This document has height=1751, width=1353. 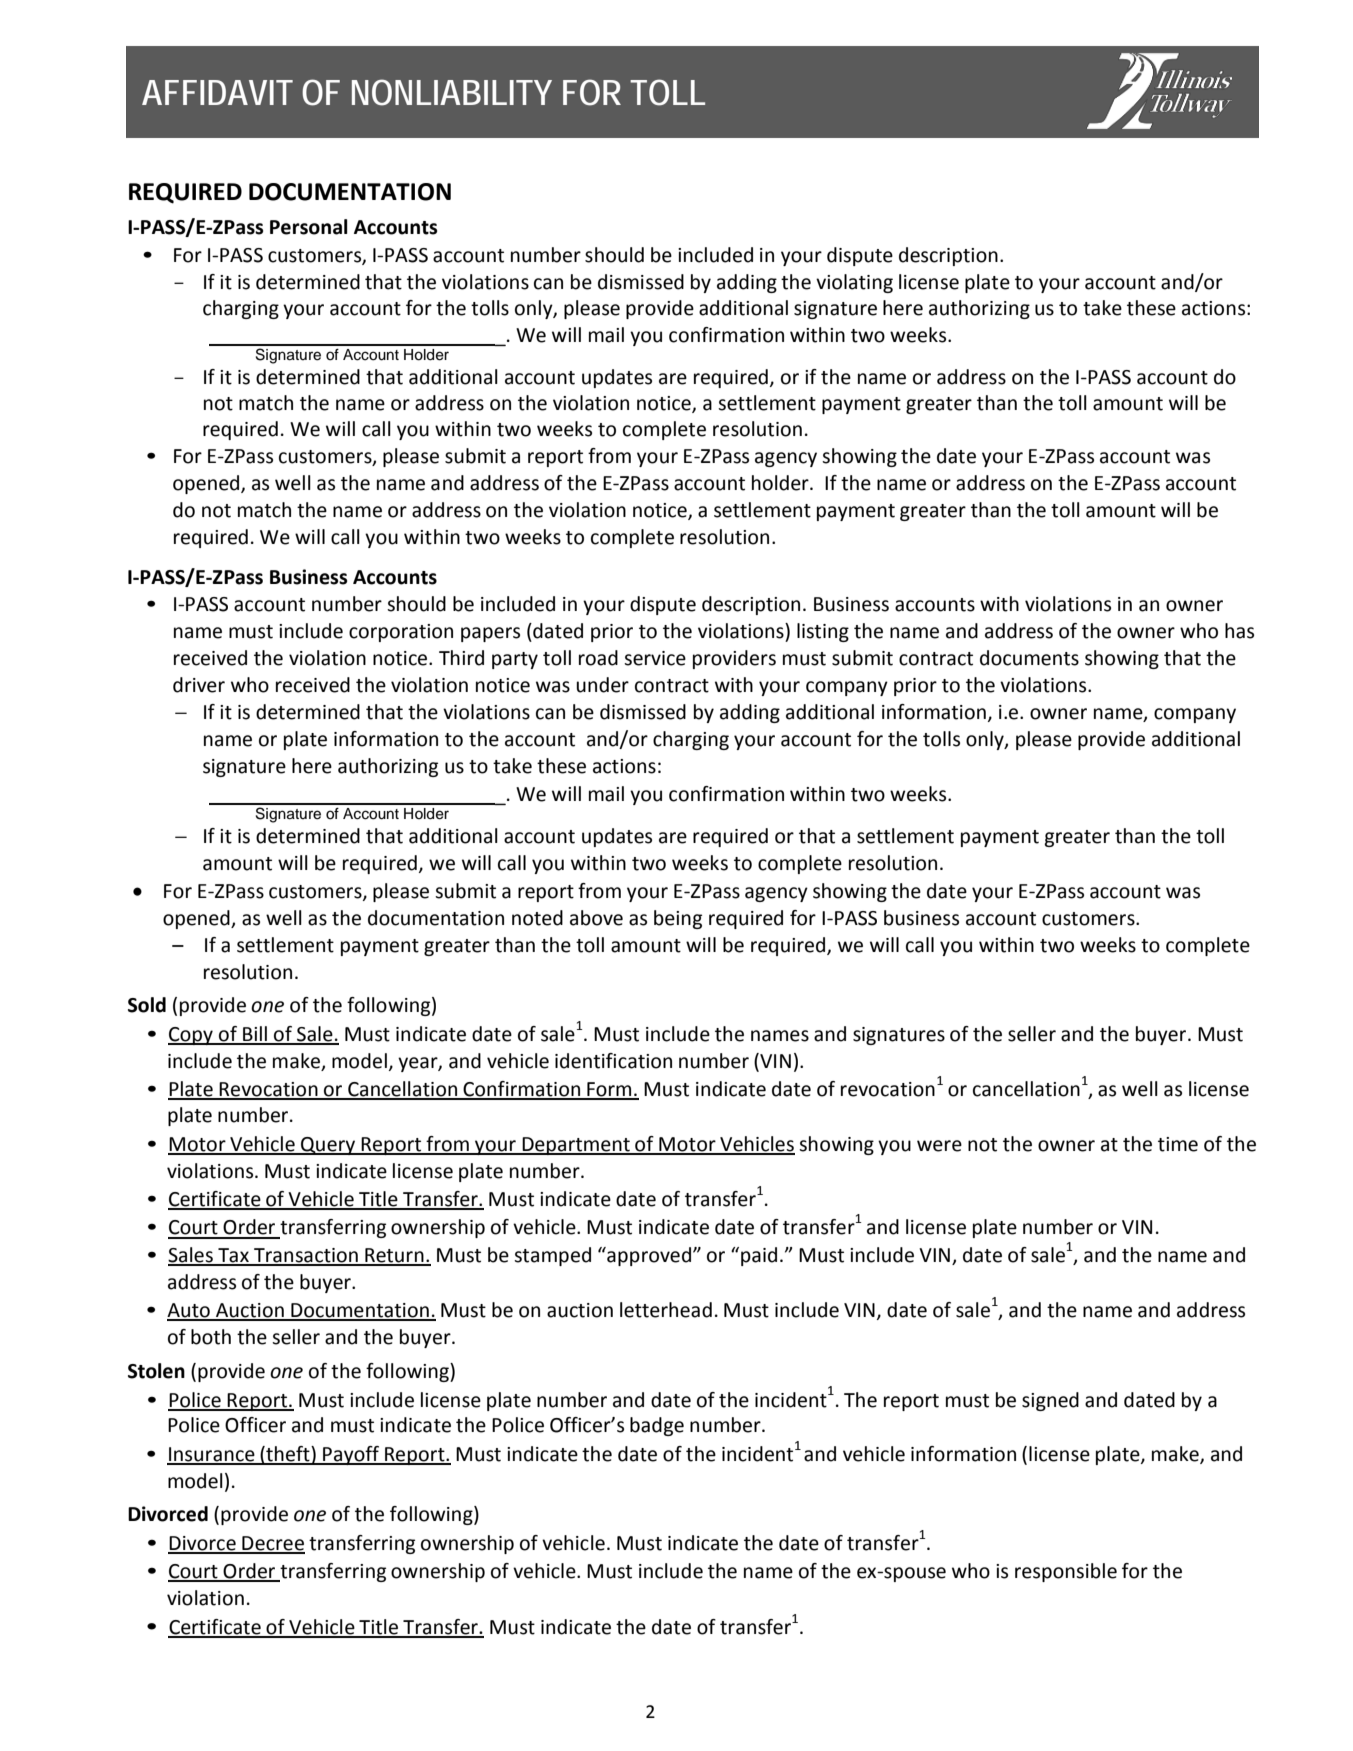 What do you see at coordinates (272, 1544) in the document?
I see `Decree` at bounding box center [272, 1544].
